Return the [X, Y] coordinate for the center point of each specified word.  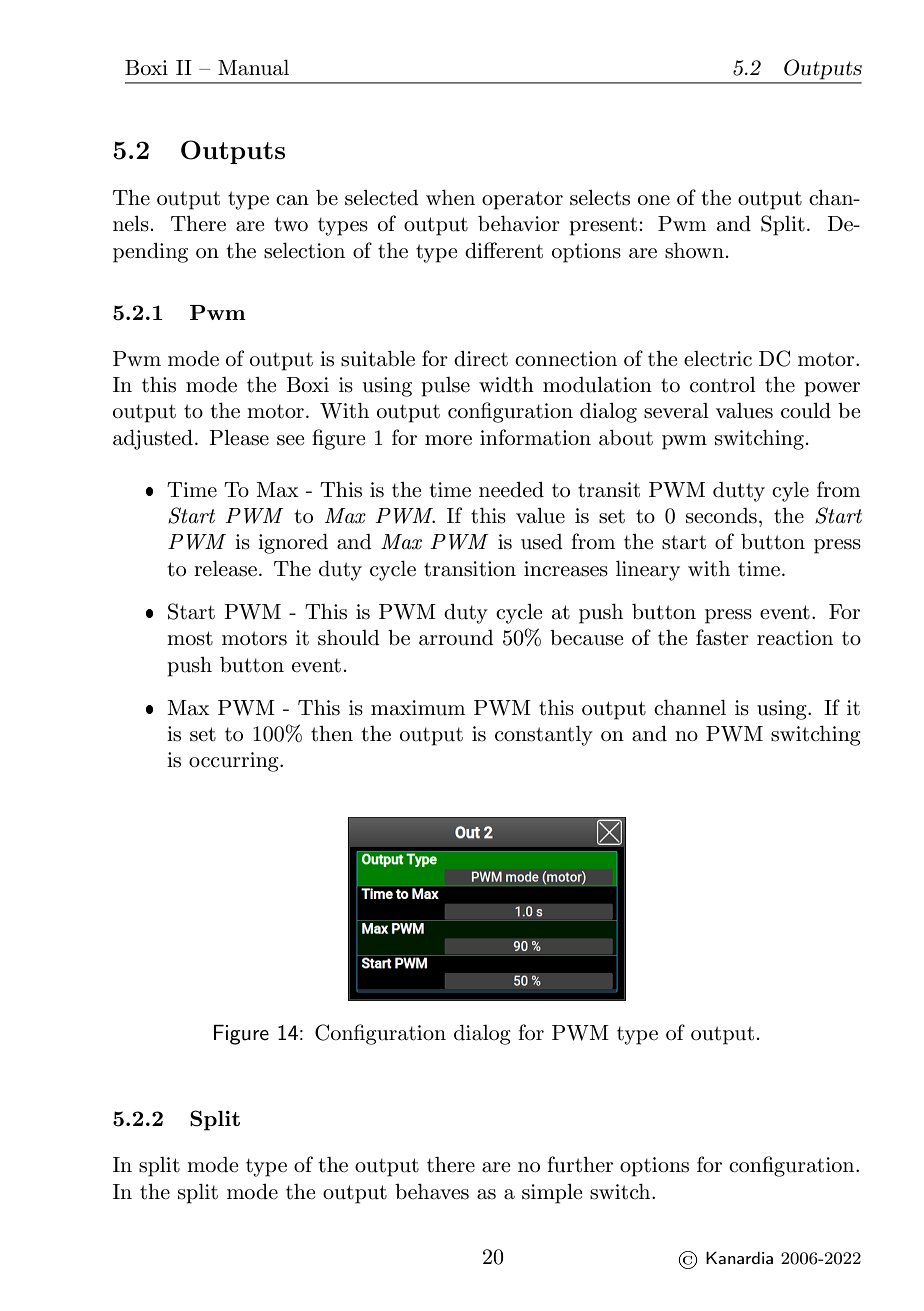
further [580, 1164]
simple [552, 1194]
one [654, 200]
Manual [253, 68]
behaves [432, 1192]
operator [522, 200]
